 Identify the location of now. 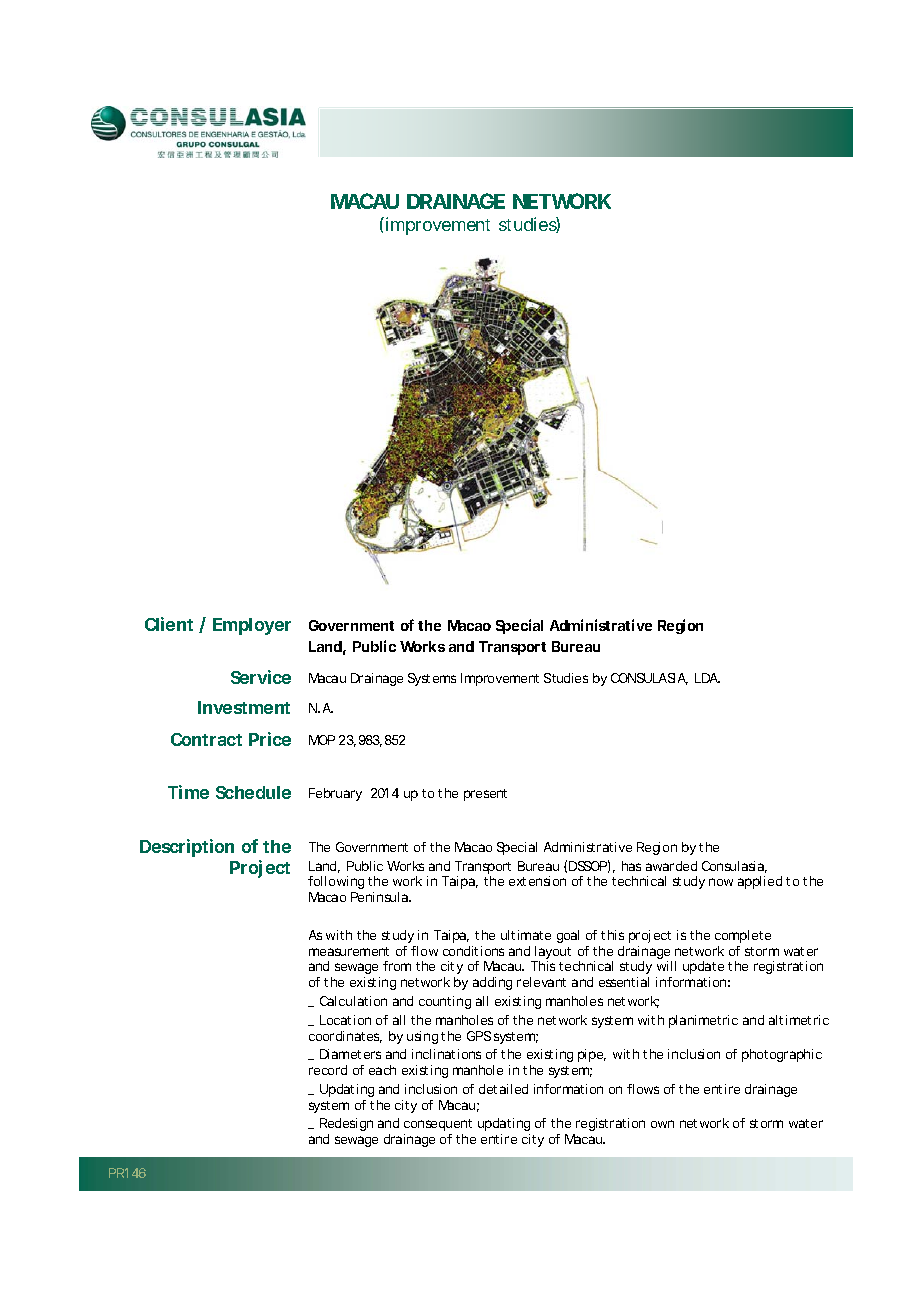
(721, 882).
